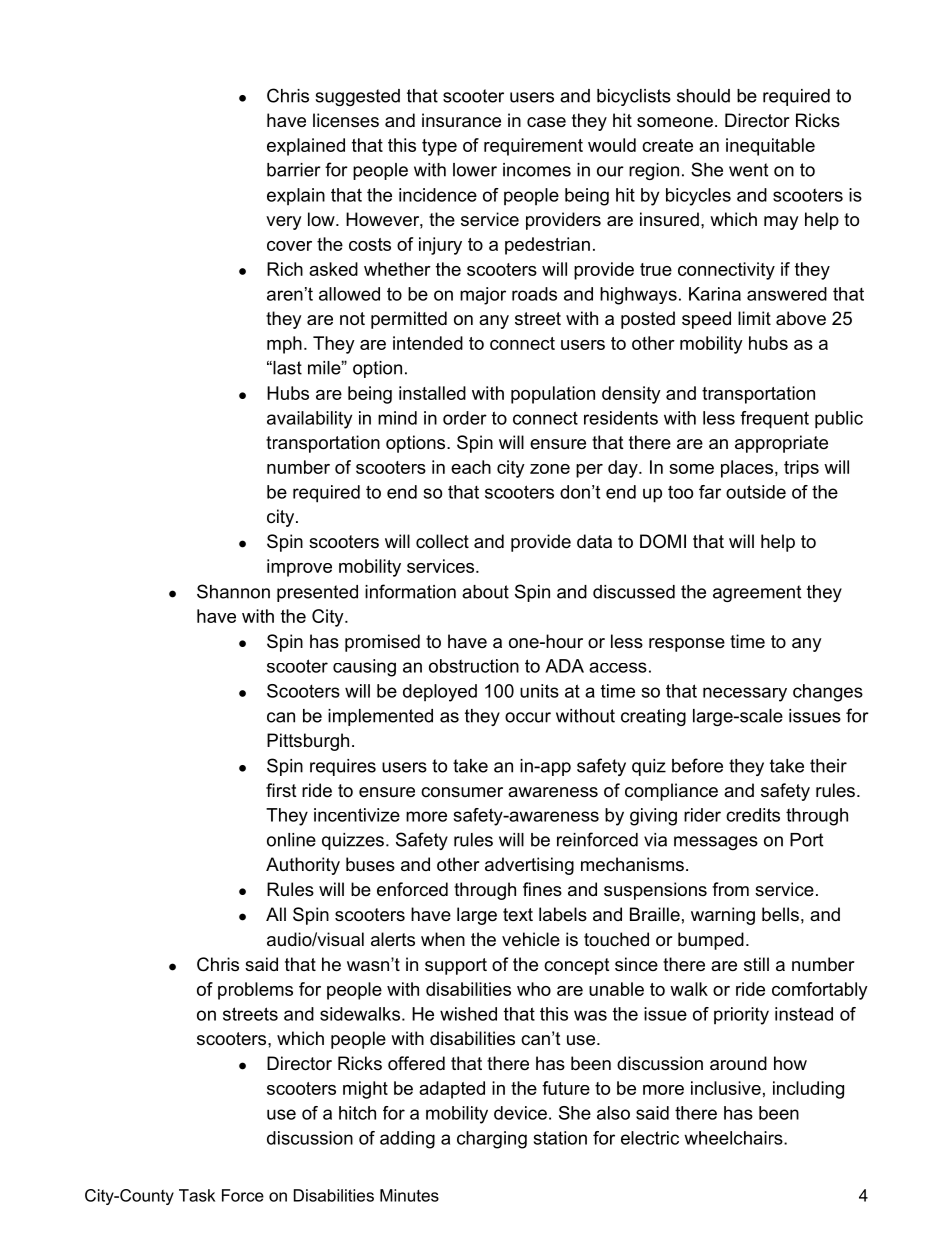 This screenshot has width=952, height=1233. What do you see at coordinates (492, 1140) in the screenshot?
I see `charging` at bounding box center [492, 1140].
